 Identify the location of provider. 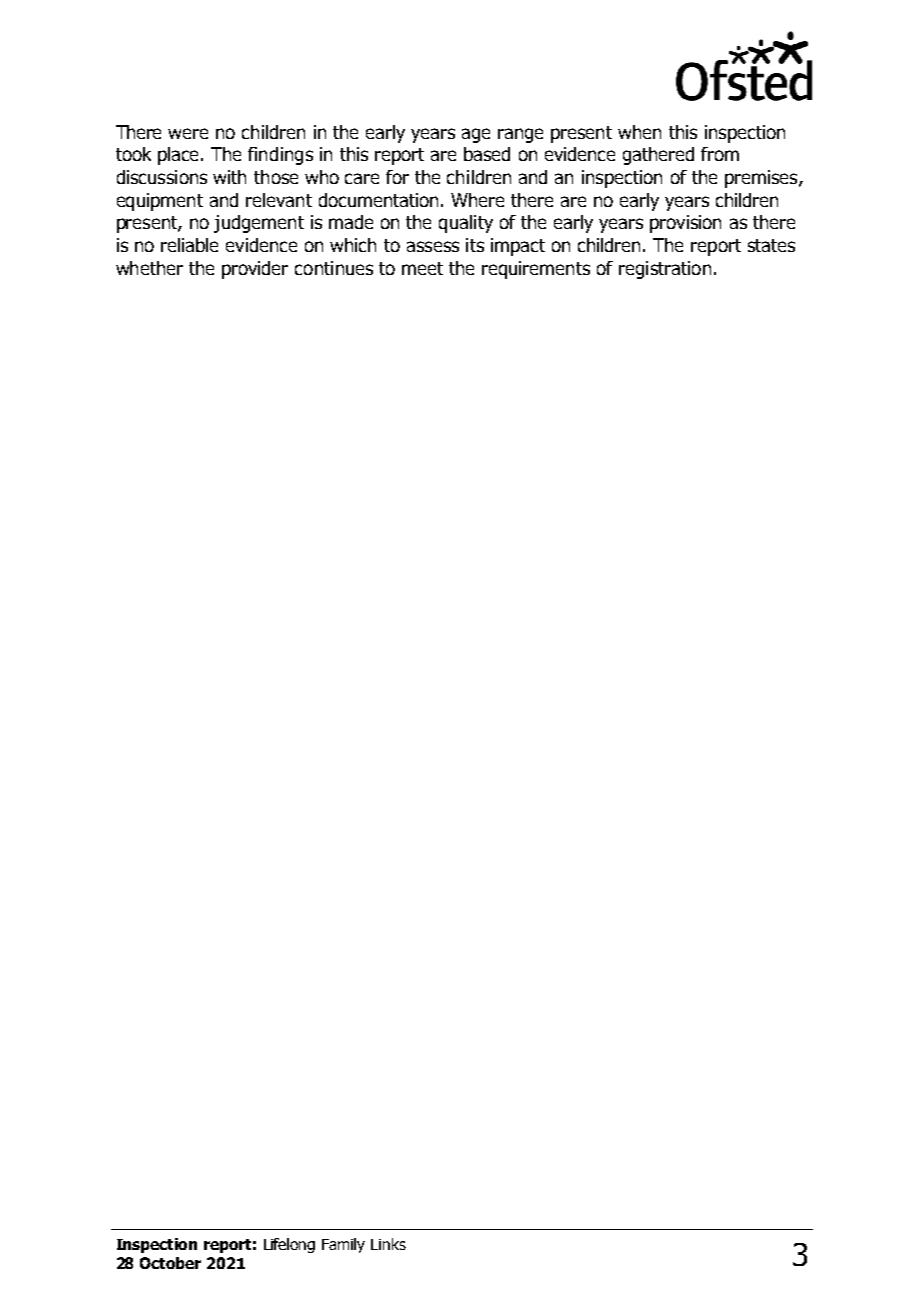
(255, 270).
